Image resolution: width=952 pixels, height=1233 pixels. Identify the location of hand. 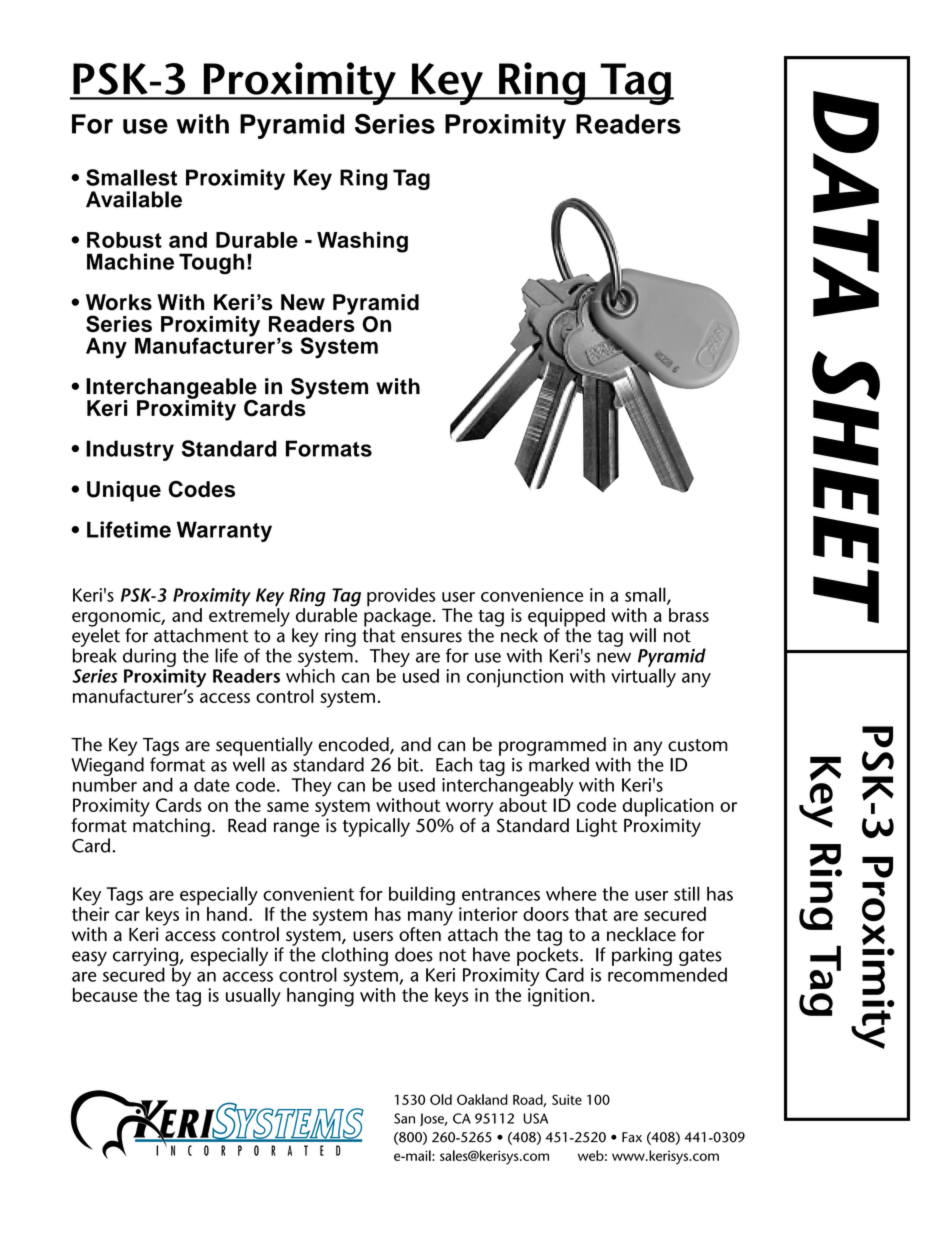
(227, 914).
